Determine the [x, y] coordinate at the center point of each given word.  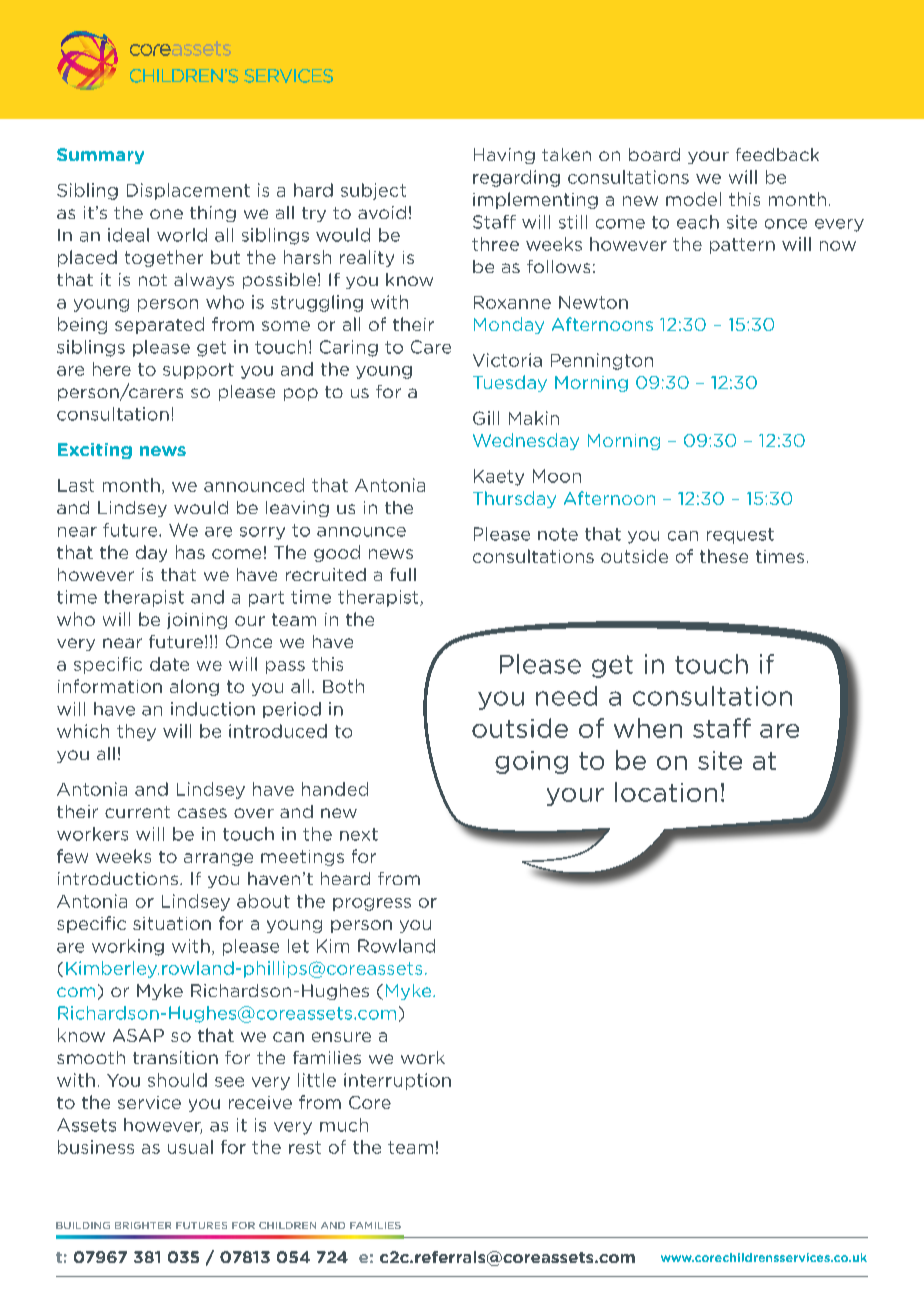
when [648, 728]
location [666, 792]
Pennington [602, 361]
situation [172, 923]
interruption [397, 1081]
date [169, 664]
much [344, 1125]
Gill [486, 418]
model [693, 199]
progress [372, 904]
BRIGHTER [143, 1225]
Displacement [188, 191]
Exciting [95, 451]
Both [343, 686]
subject [373, 191]
